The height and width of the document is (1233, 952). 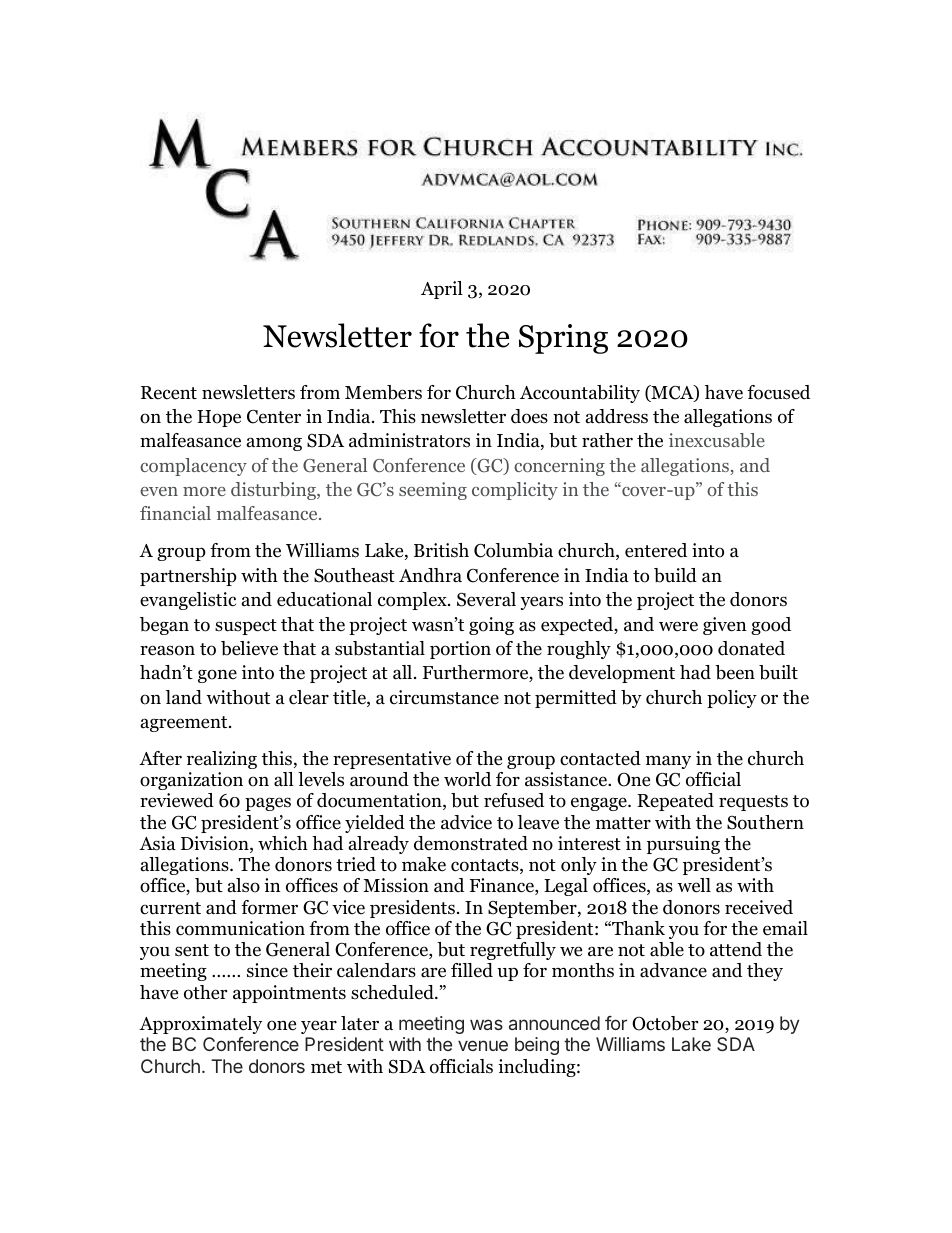 I want to click on seeming, so click(x=433, y=491).
